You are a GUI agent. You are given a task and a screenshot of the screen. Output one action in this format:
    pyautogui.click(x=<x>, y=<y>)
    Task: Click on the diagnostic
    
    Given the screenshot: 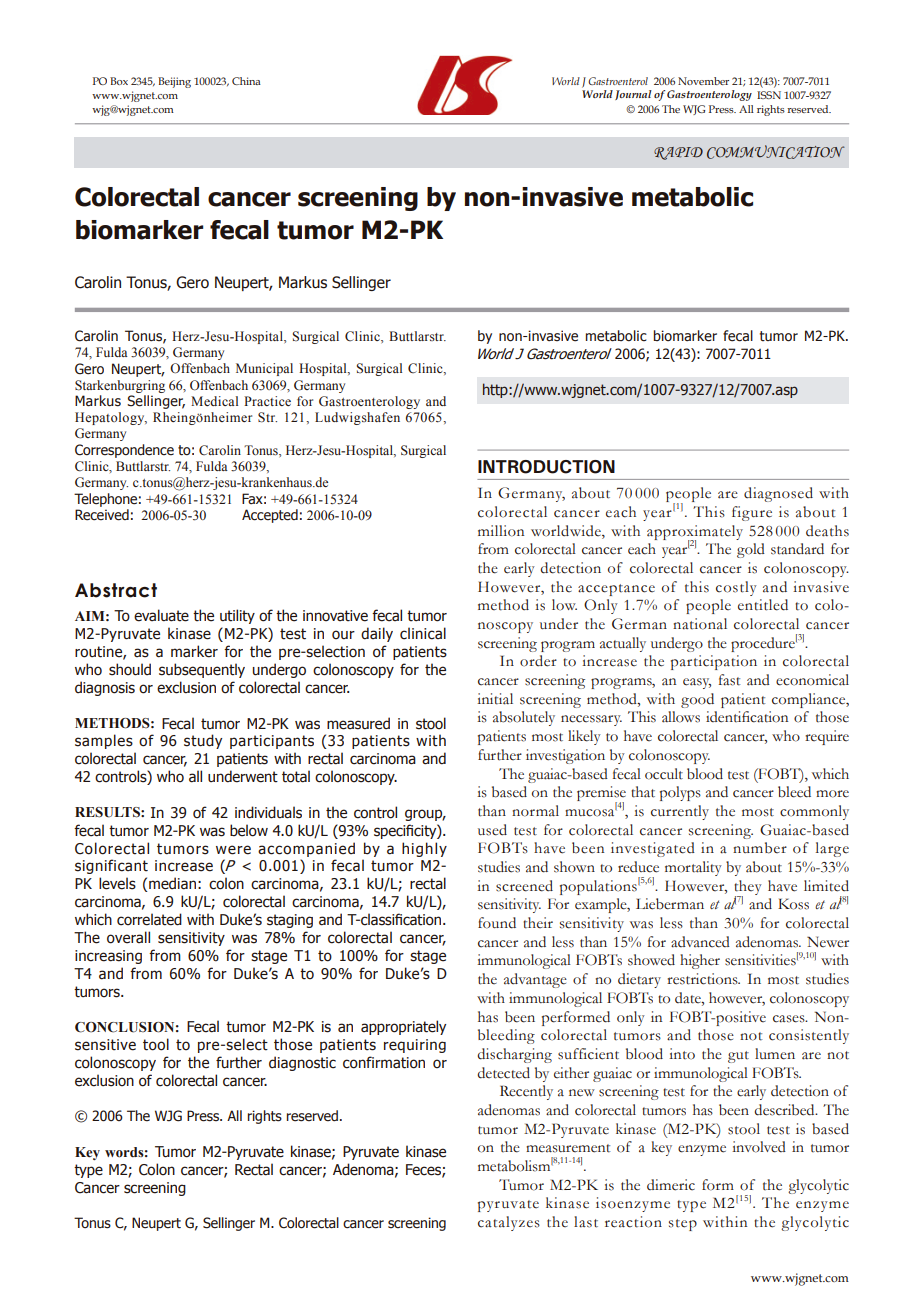 What is the action you would take?
    pyautogui.click(x=302, y=1063)
